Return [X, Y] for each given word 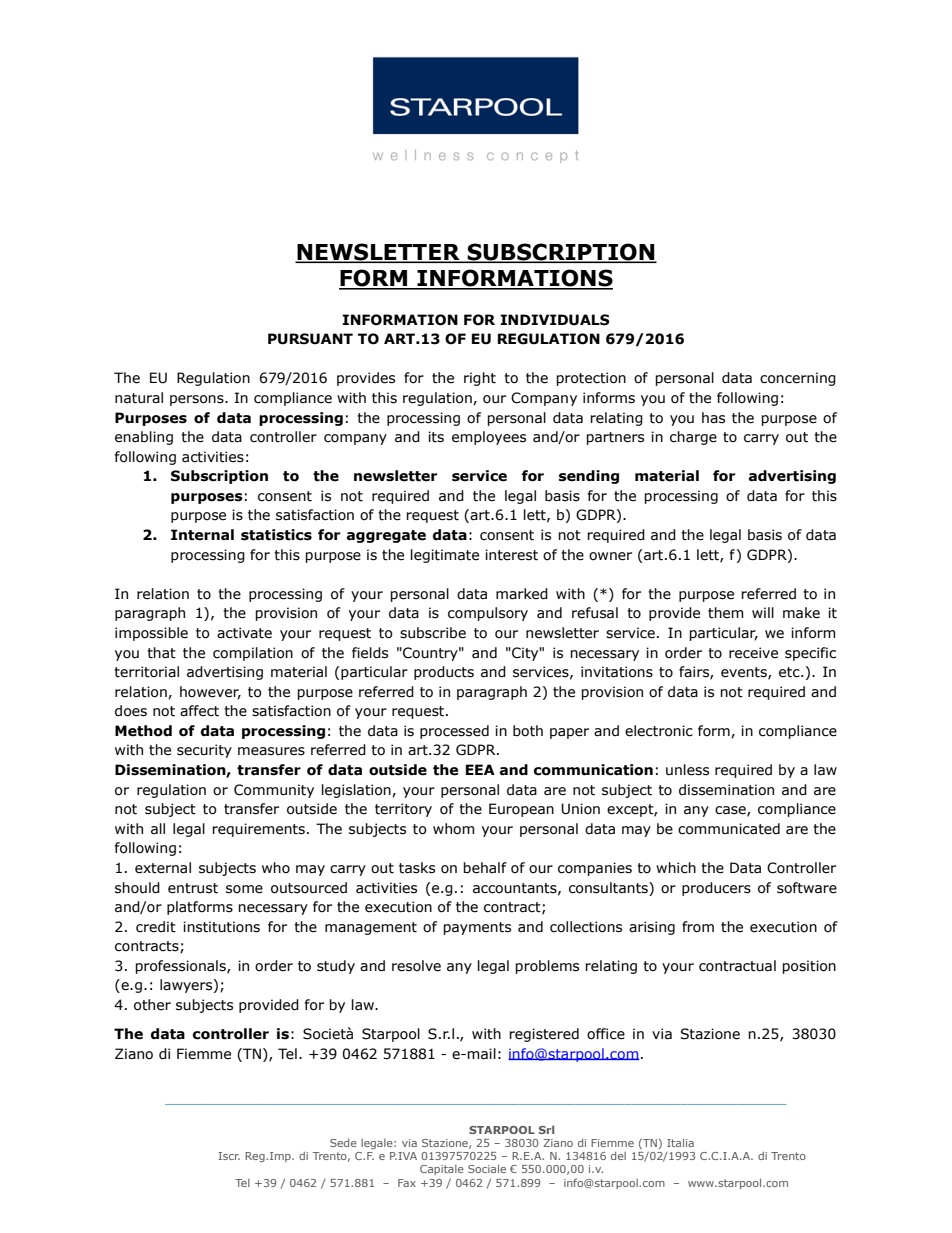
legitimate [445, 556]
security [204, 751]
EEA [480, 769]
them [726, 613]
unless [687, 770]
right [480, 379]
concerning [798, 379]
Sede [343, 1143]
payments [477, 928]
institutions [221, 927]
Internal [202, 535]
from [698, 927]
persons [198, 400]
